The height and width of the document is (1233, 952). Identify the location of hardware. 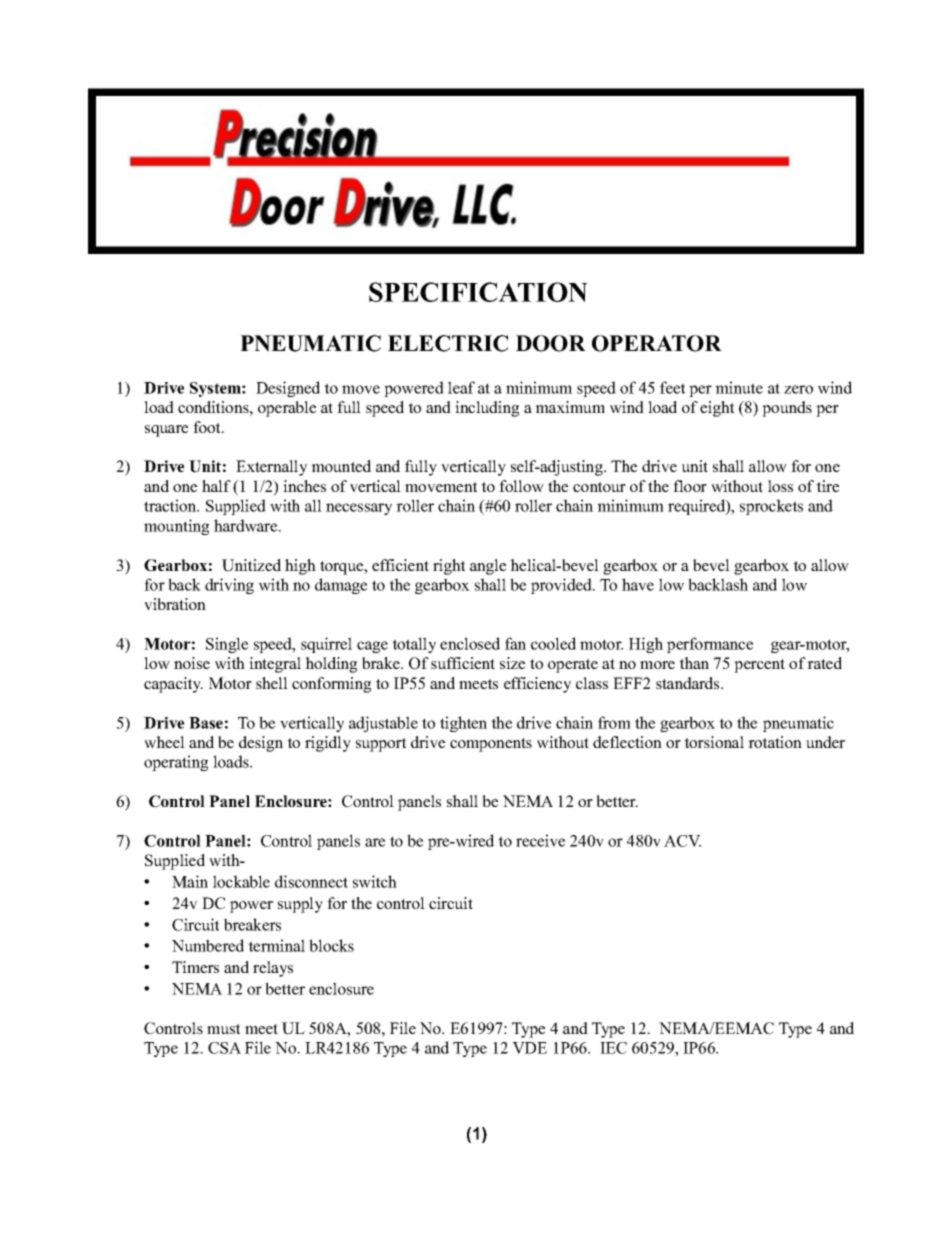
(247, 525).
